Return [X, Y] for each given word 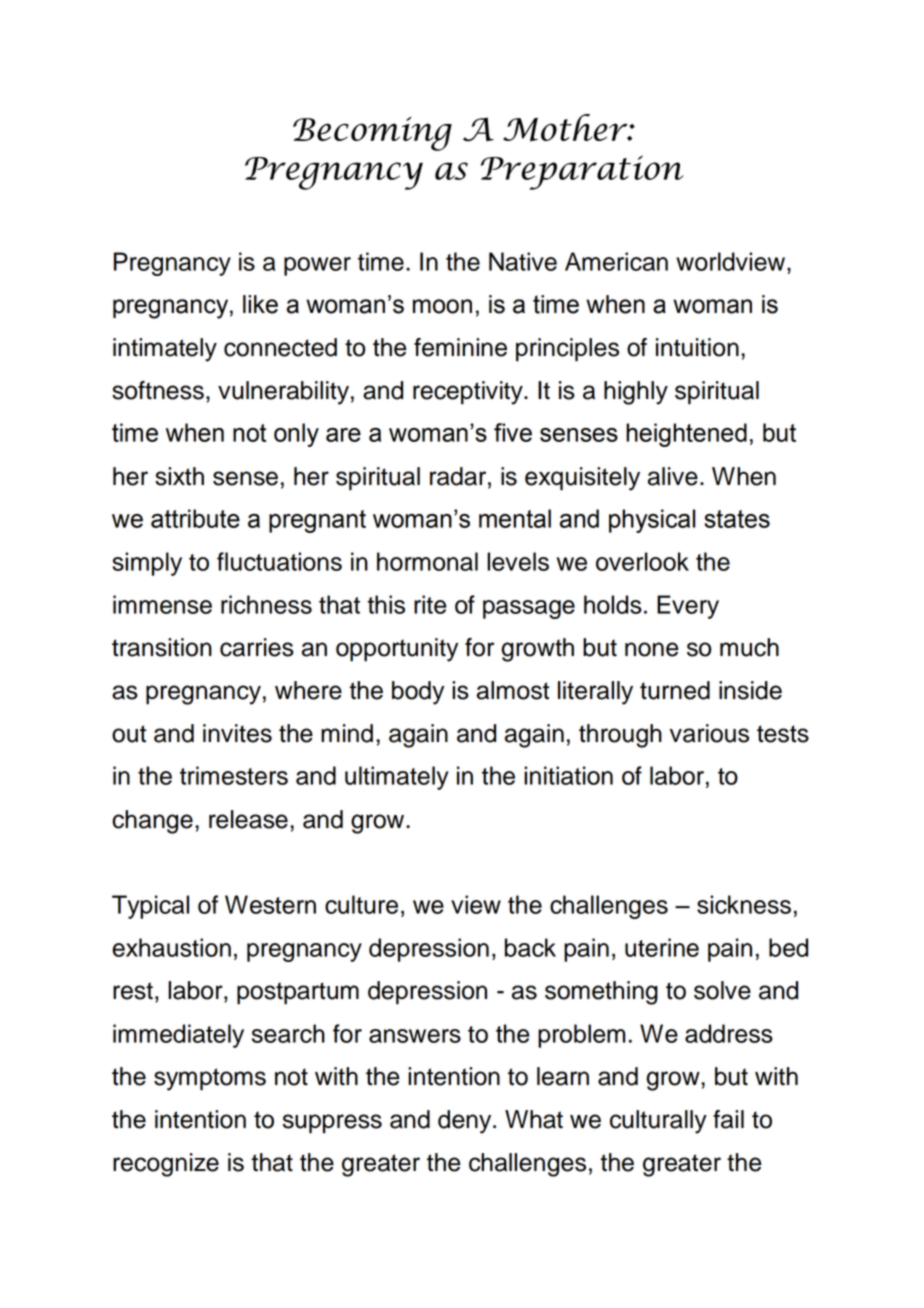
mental [515, 518]
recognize [166, 1165]
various [709, 733]
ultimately [397, 778]
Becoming [372, 134]
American [616, 261]
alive [673, 476]
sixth [179, 476]
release [248, 819]
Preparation [582, 172]
